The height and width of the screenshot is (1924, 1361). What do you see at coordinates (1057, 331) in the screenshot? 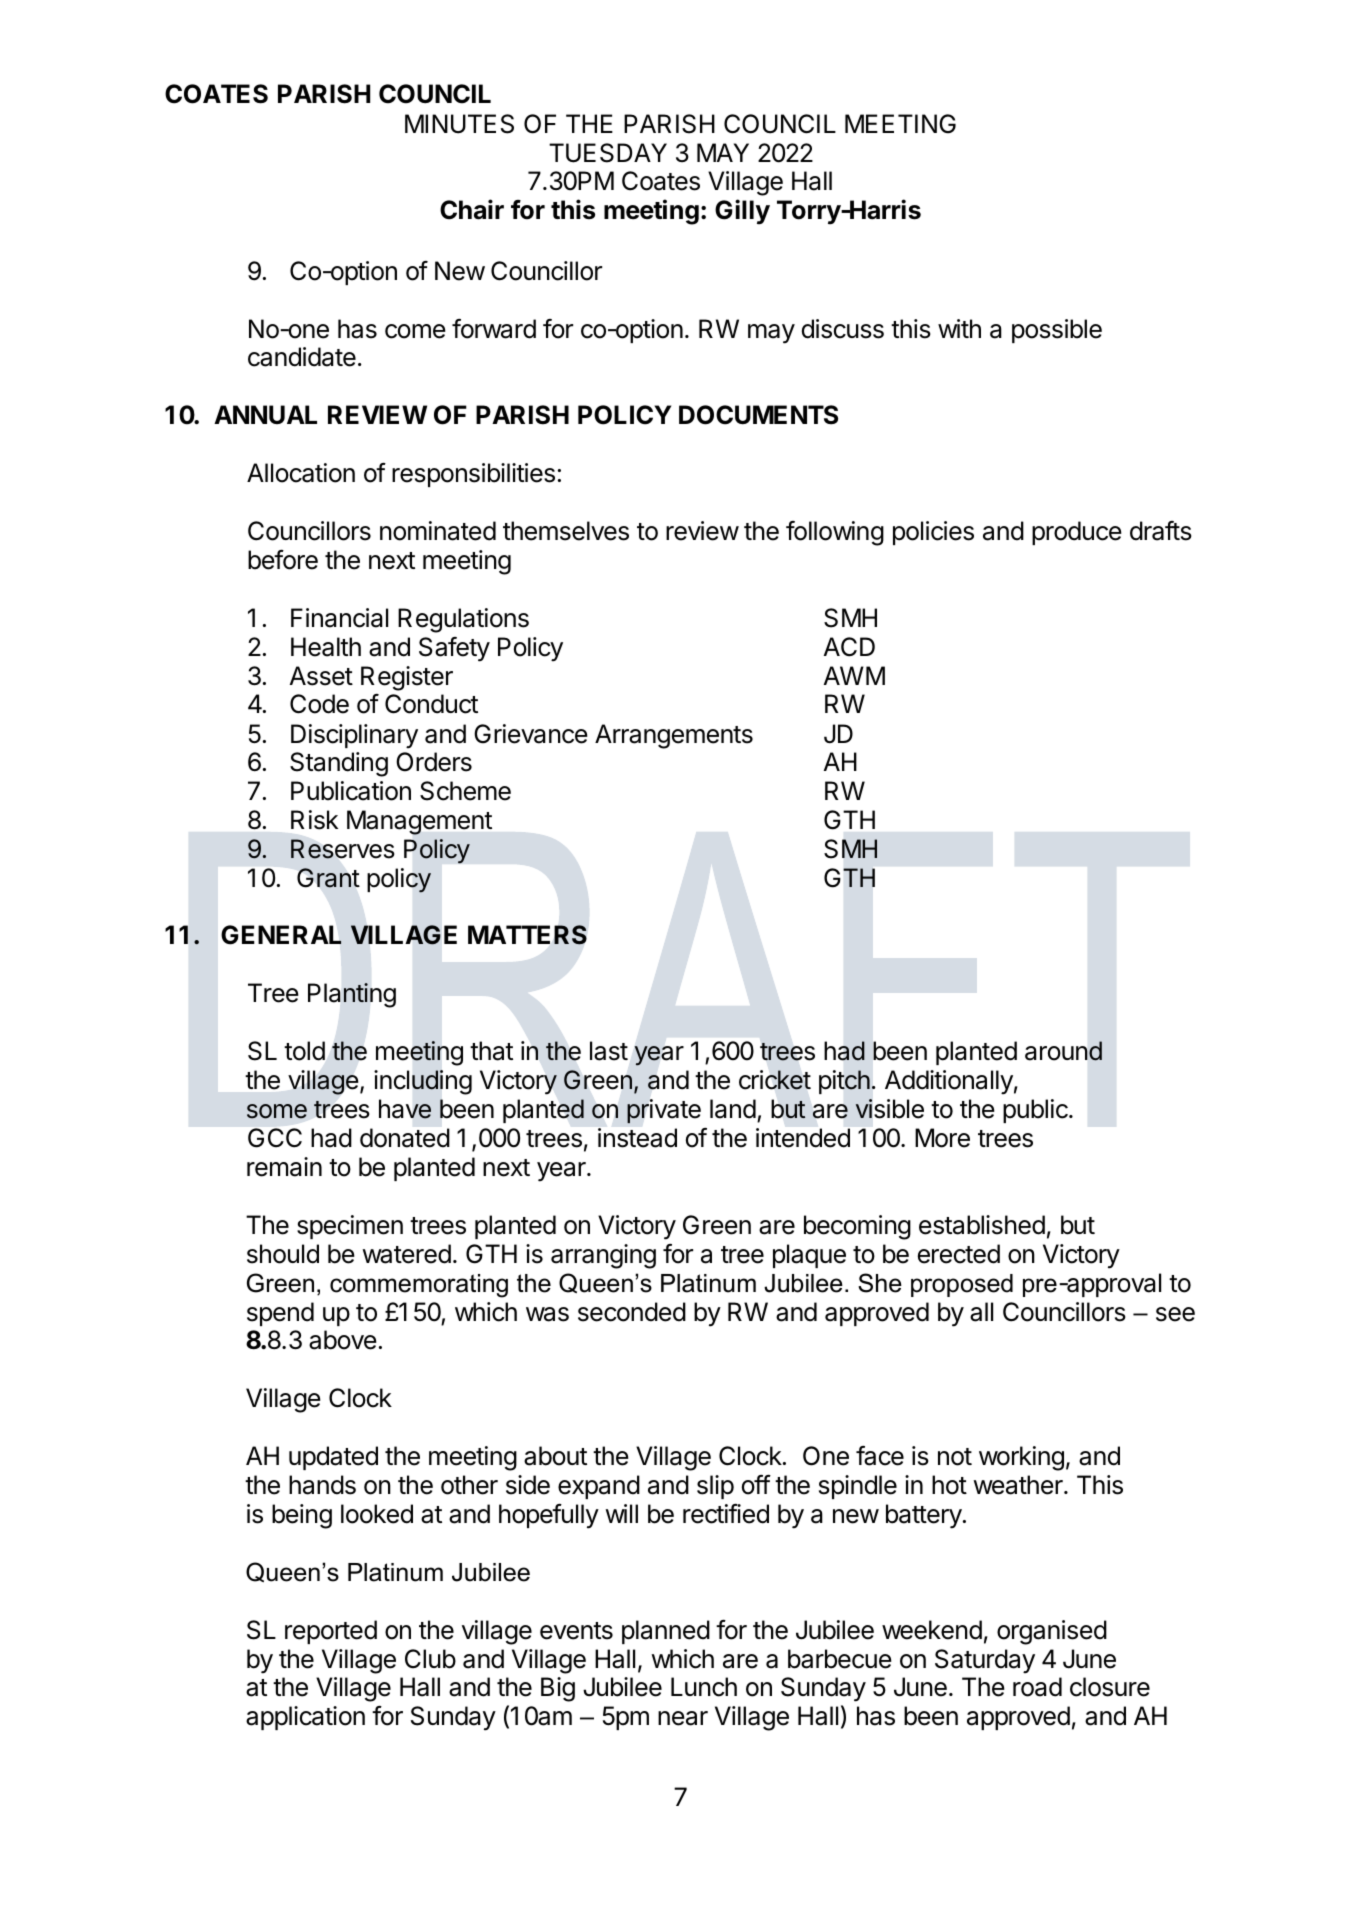
I see `possible` at bounding box center [1057, 331].
